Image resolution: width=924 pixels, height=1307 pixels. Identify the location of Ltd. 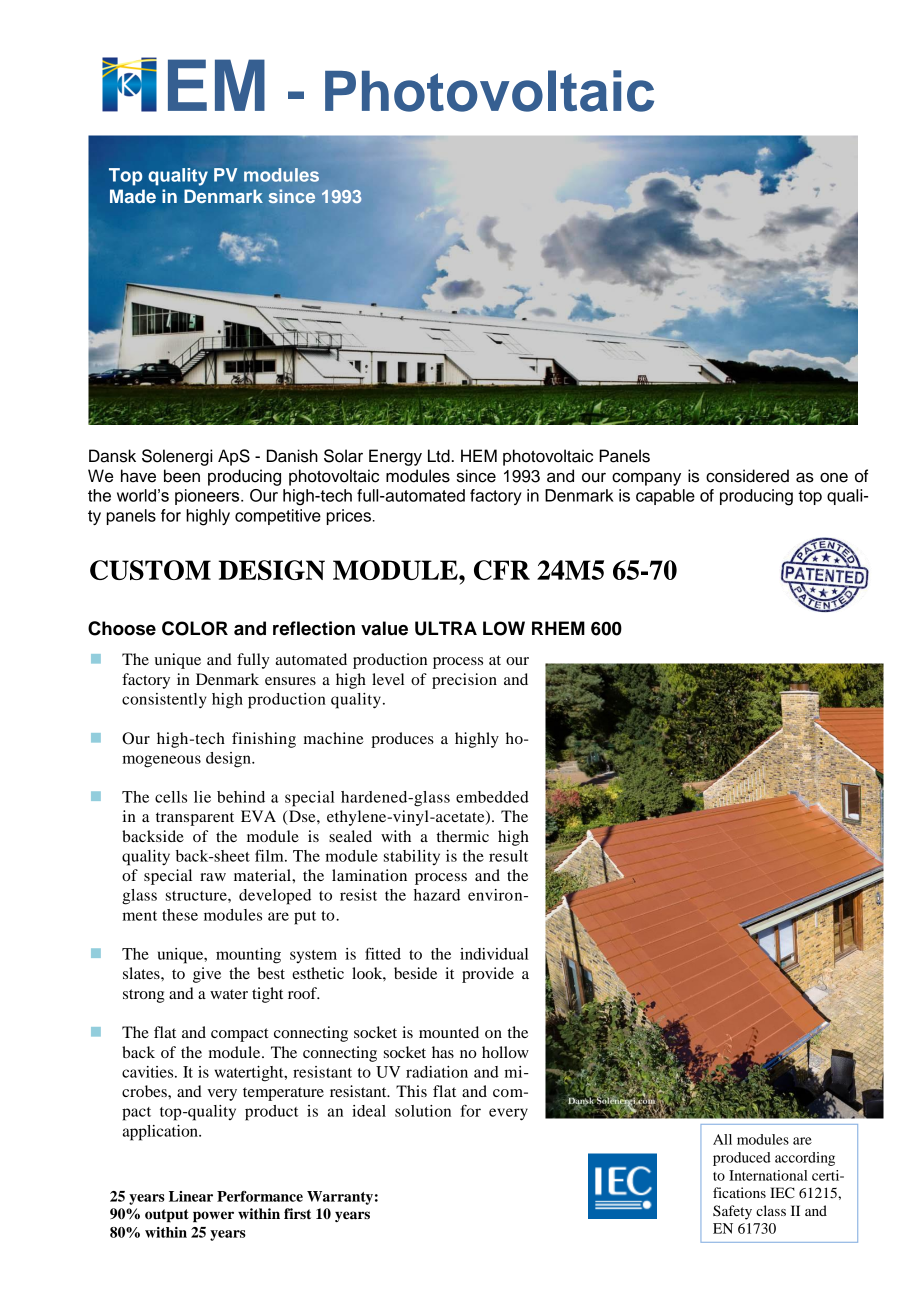
(440, 456).
